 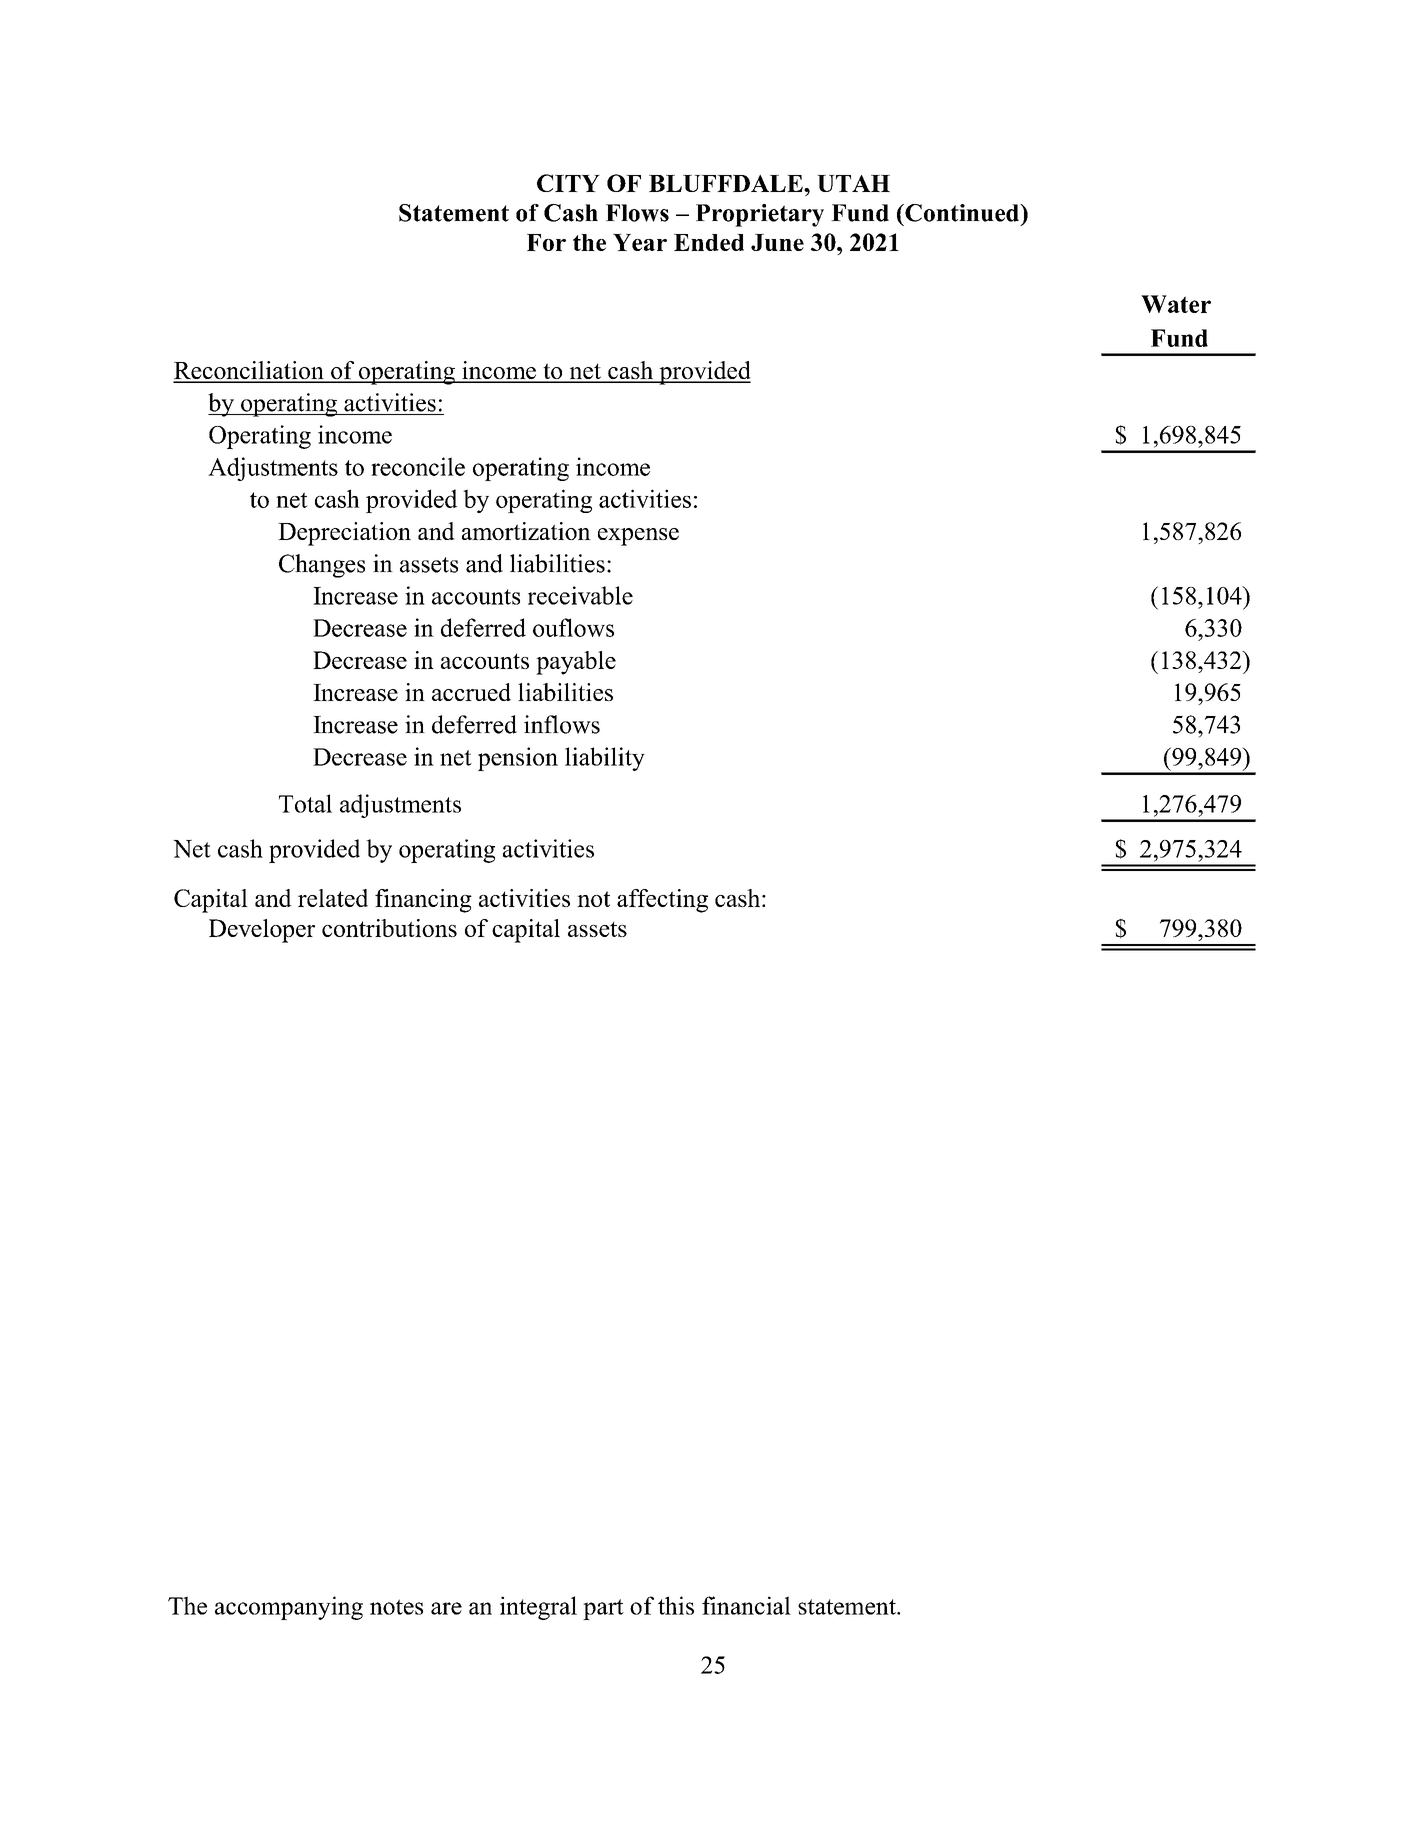 I want to click on affecting, so click(x=662, y=901).
